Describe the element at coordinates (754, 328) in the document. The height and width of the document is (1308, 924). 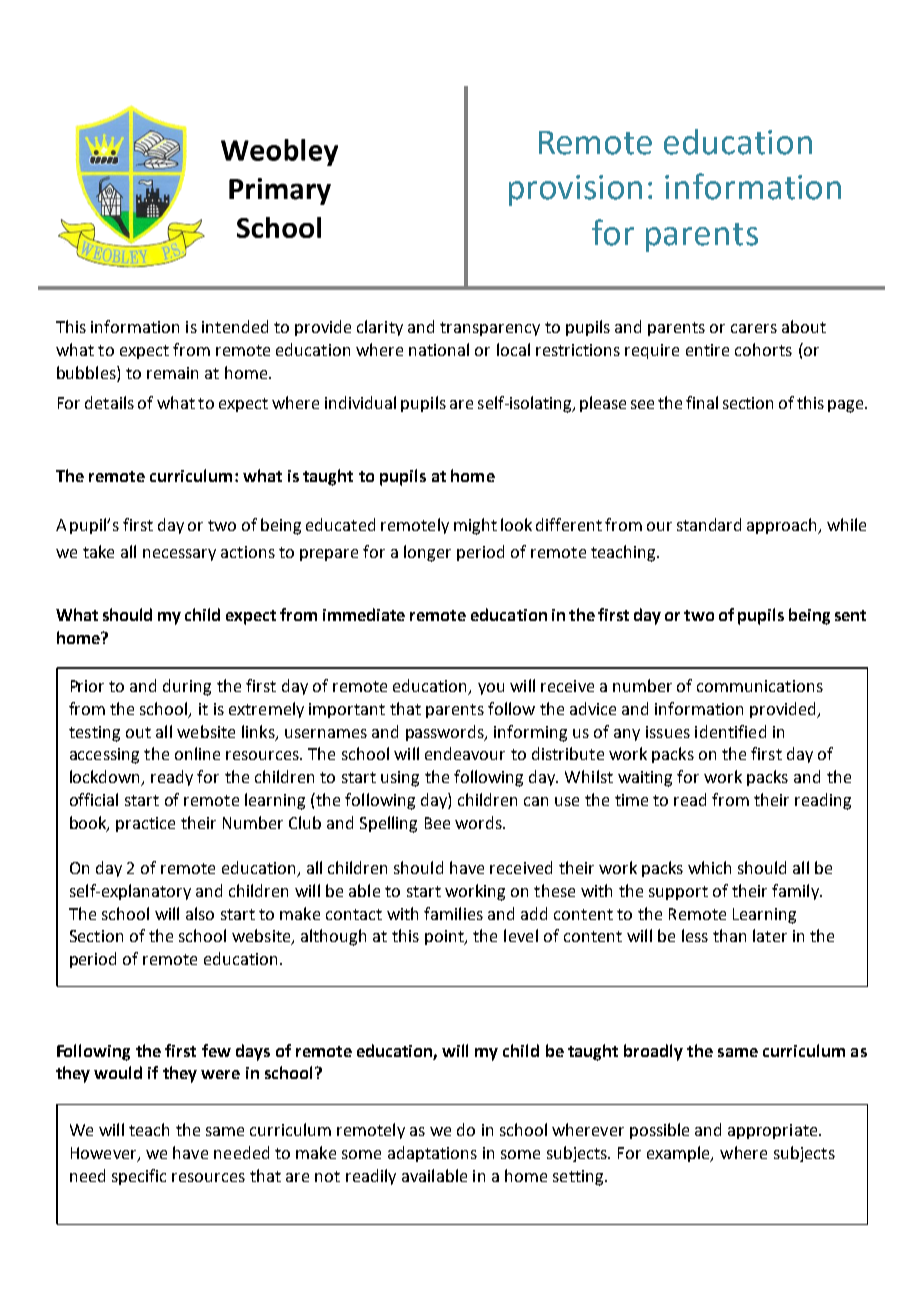
I see `carers` at that location.
